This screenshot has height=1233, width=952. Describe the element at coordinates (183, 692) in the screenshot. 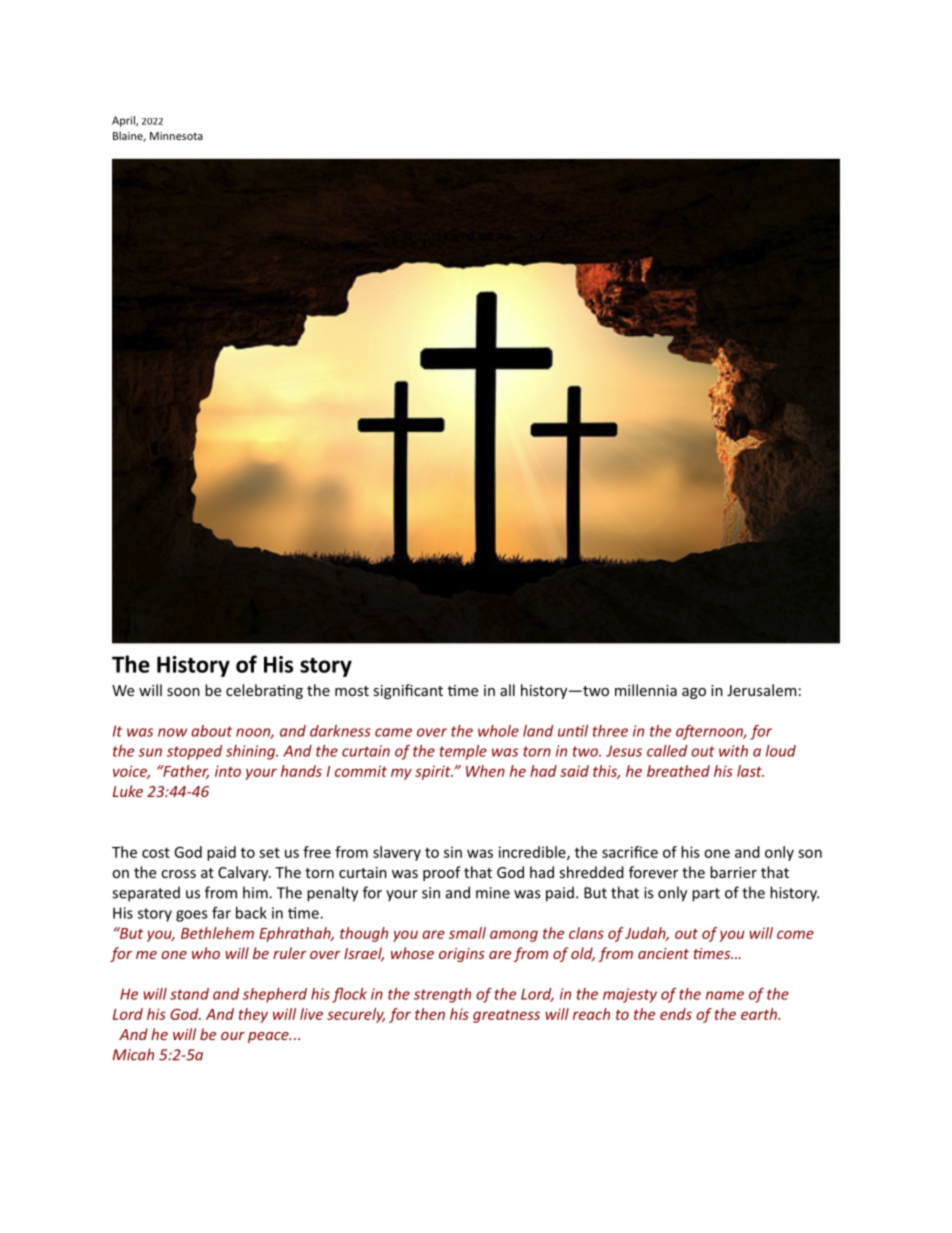

I see `soon` at that location.
